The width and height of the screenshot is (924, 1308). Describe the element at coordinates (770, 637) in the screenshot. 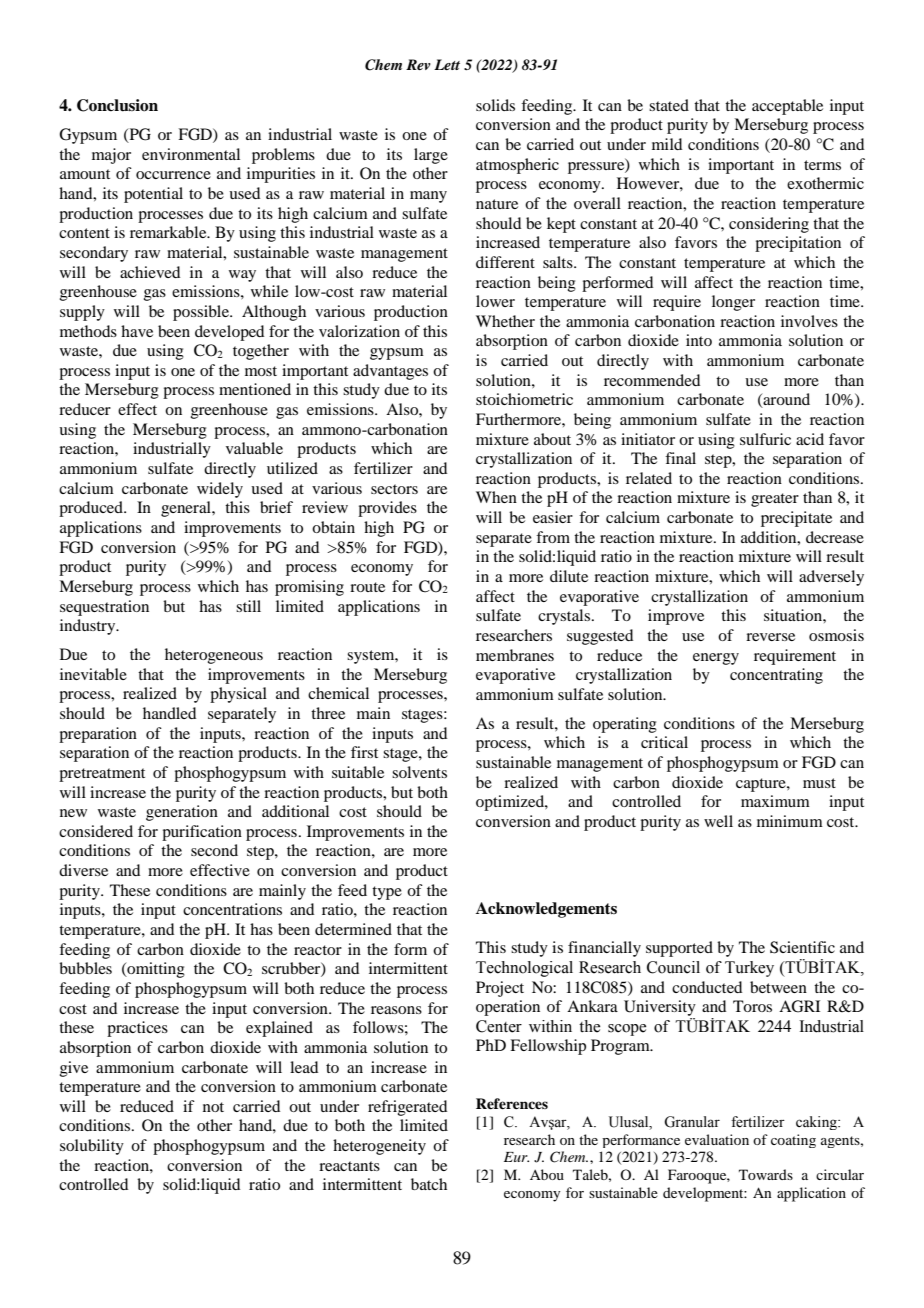

I see `reverse` at that location.
